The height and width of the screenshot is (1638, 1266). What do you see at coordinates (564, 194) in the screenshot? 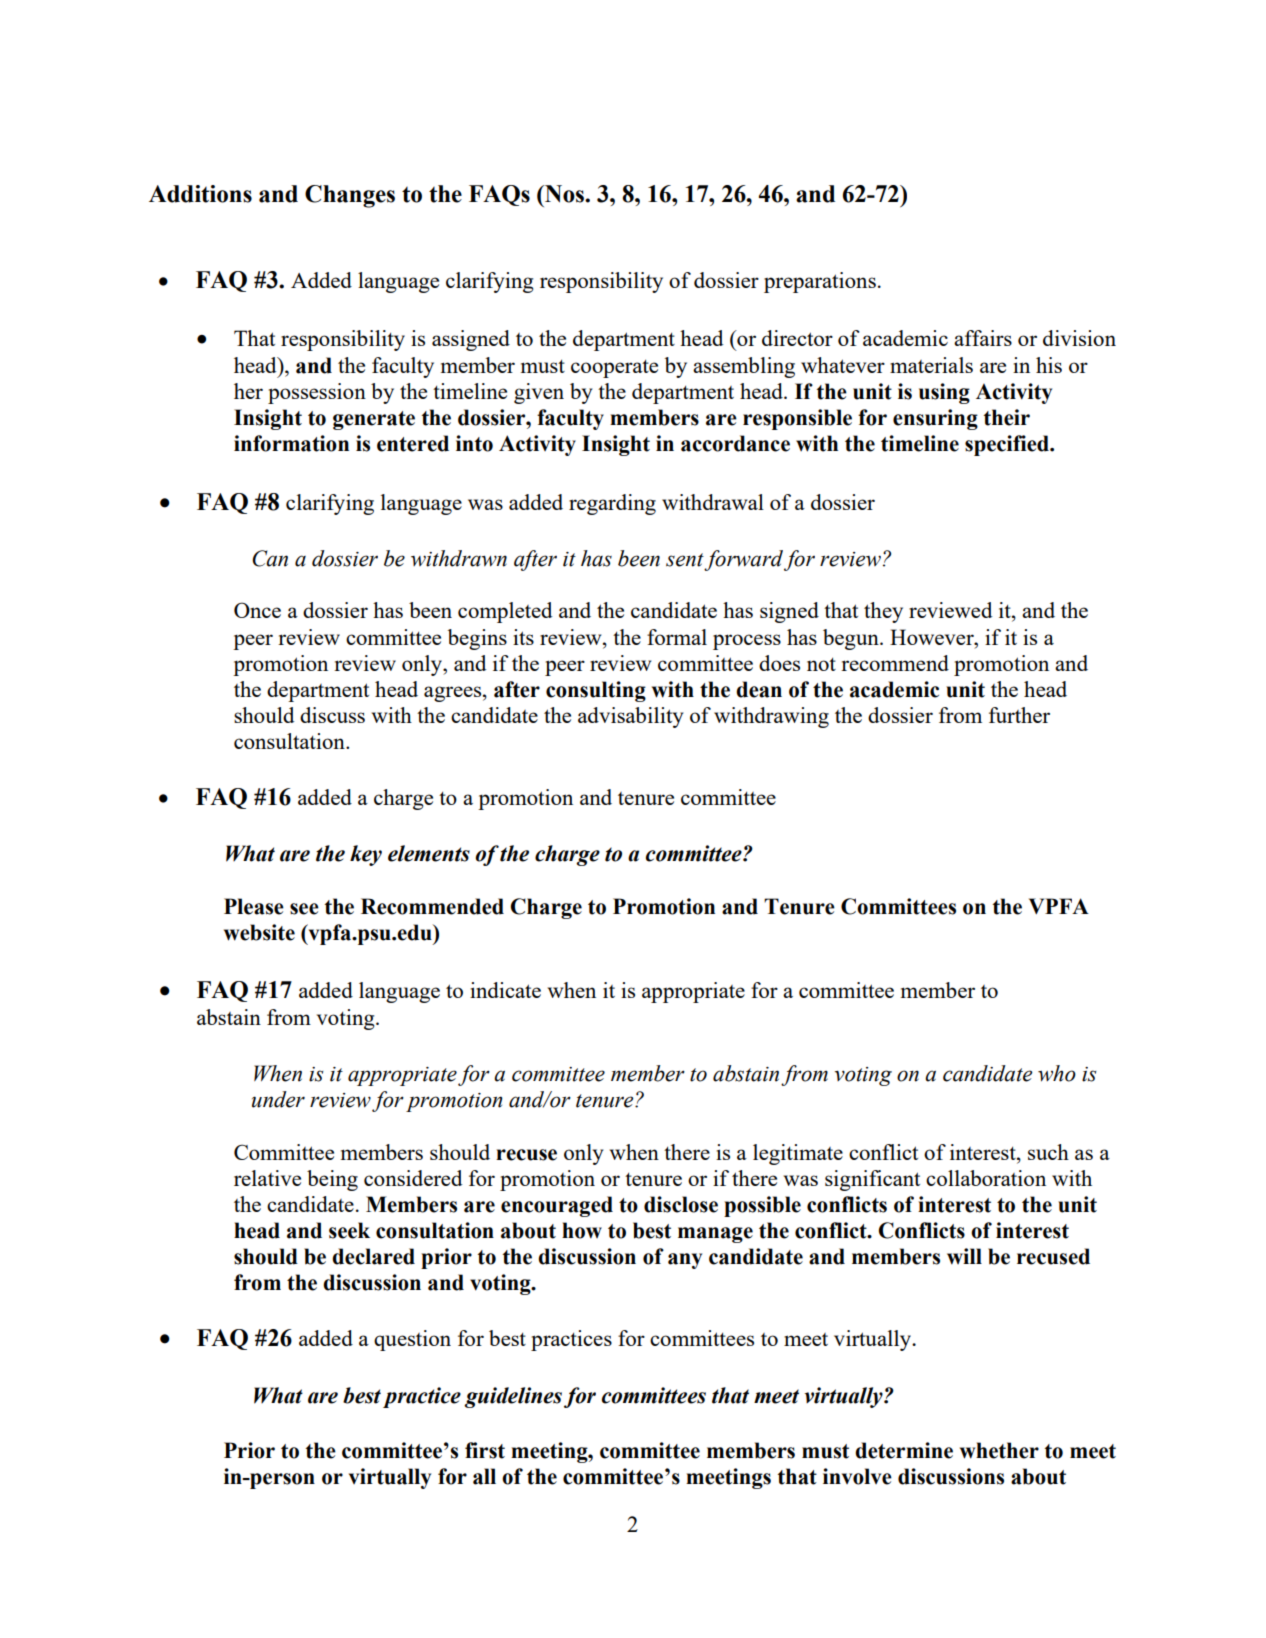
I see `Nos` at bounding box center [564, 194].
